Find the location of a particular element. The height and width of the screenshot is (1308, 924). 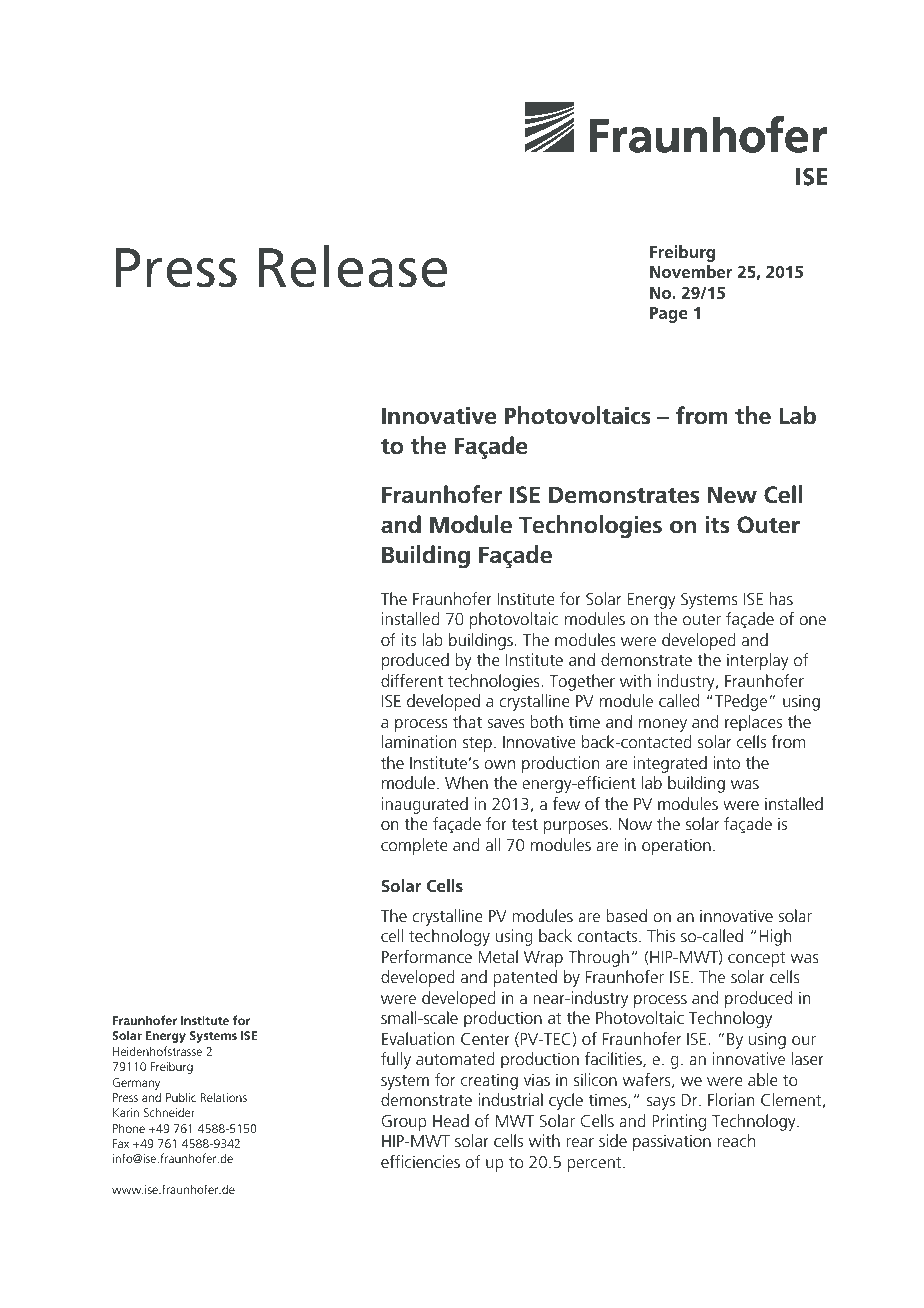

November is located at coordinates (691, 271).
